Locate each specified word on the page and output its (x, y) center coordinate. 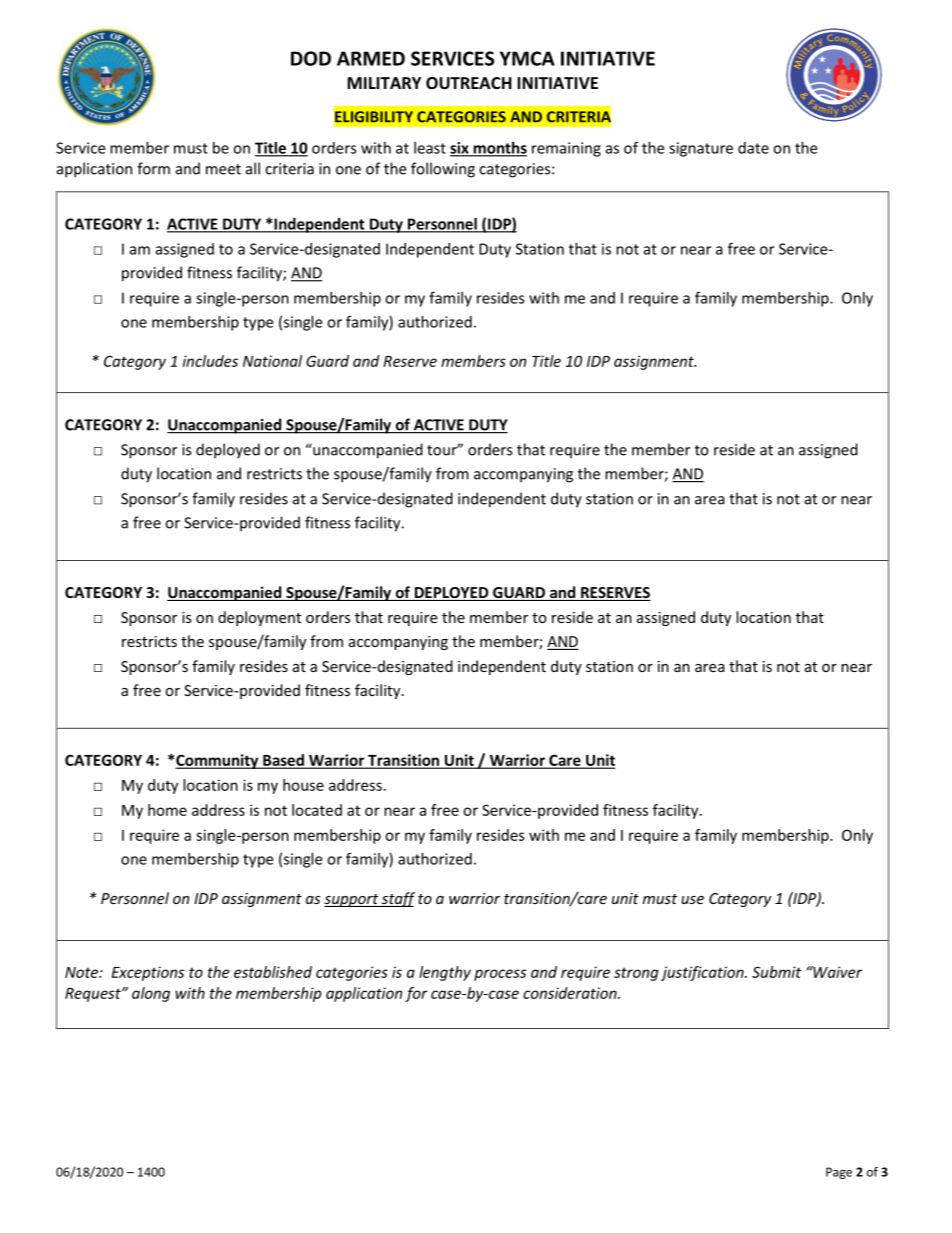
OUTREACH (469, 83)
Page (839, 1173)
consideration (571, 993)
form (153, 168)
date (753, 148)
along (151, 994)
